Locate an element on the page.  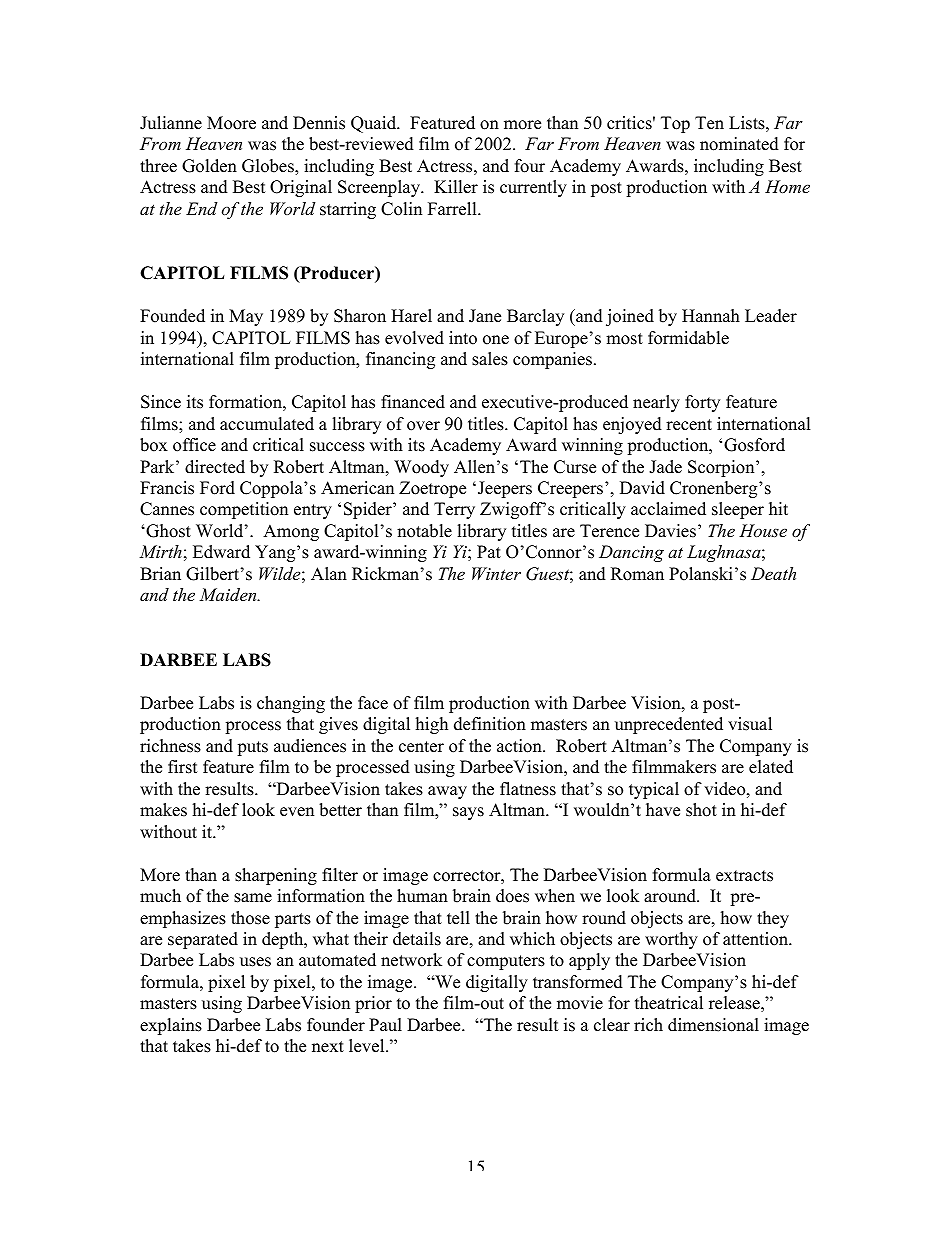
shot is located at coordinates (701, 810).
